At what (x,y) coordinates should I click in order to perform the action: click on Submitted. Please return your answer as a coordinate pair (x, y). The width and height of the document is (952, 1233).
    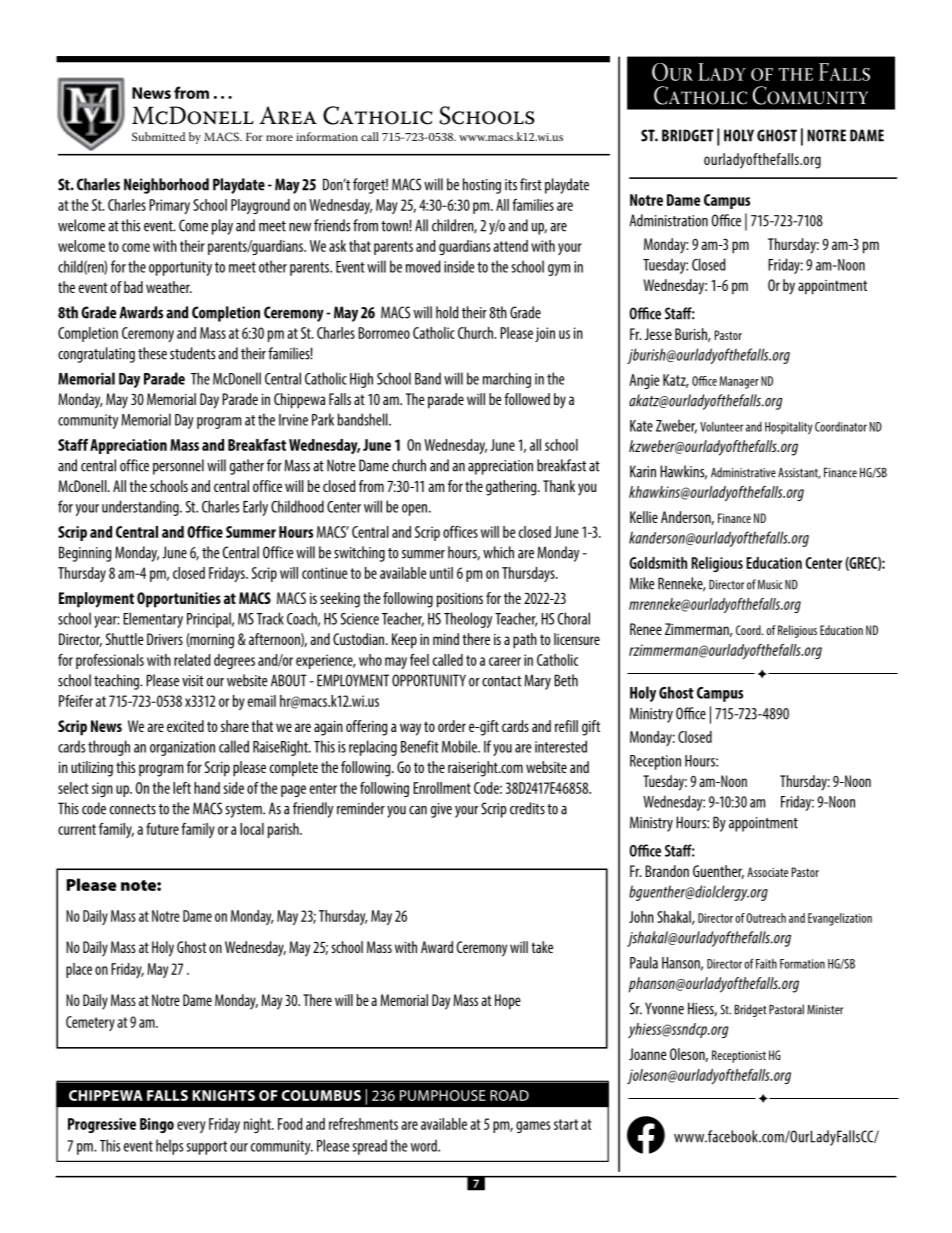
    Looking at the image, I should click on (158, 137).
